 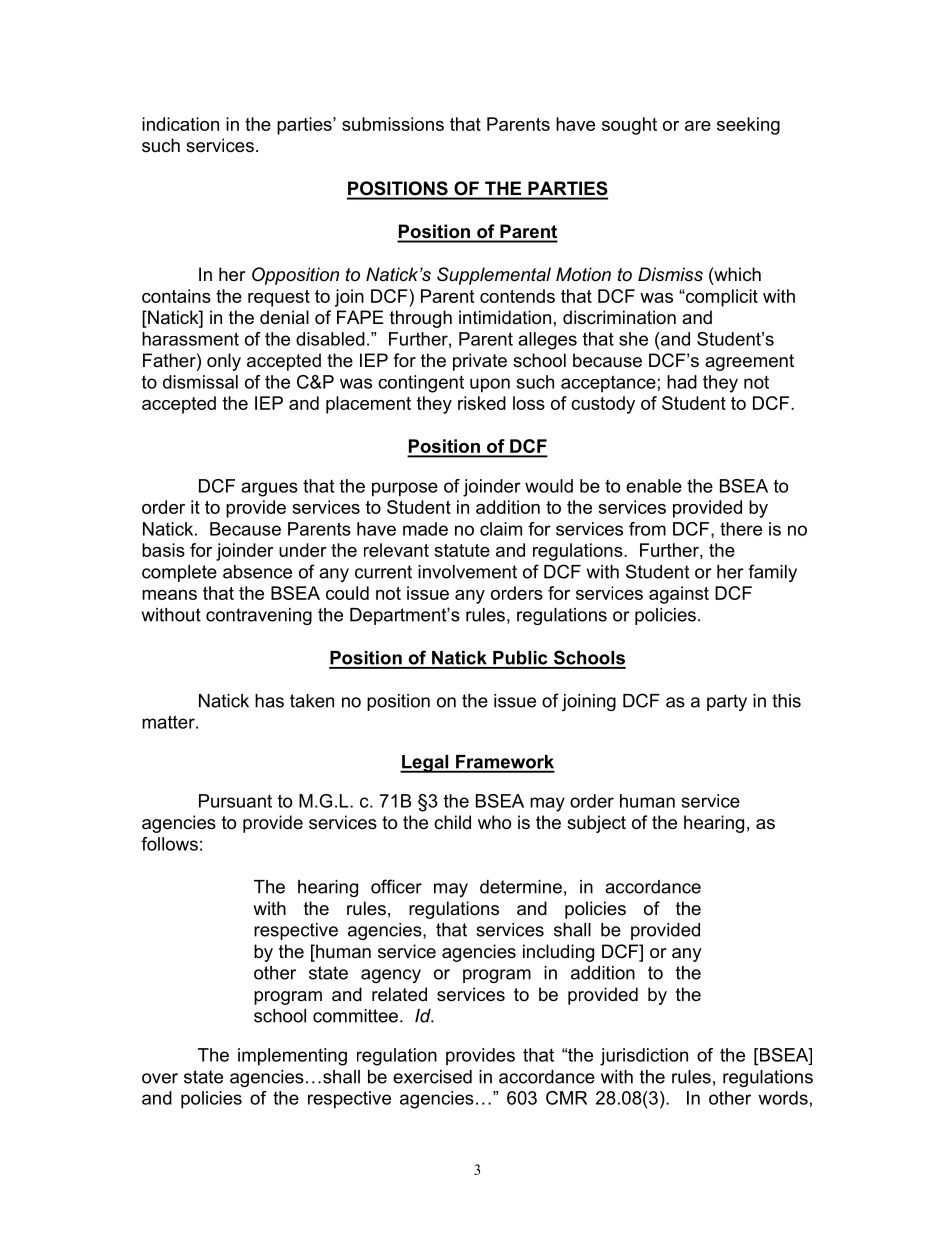 What do you see at coordinates (292, 1057) in the image?
I see `implementing` at bounding box center [292, 1057].
